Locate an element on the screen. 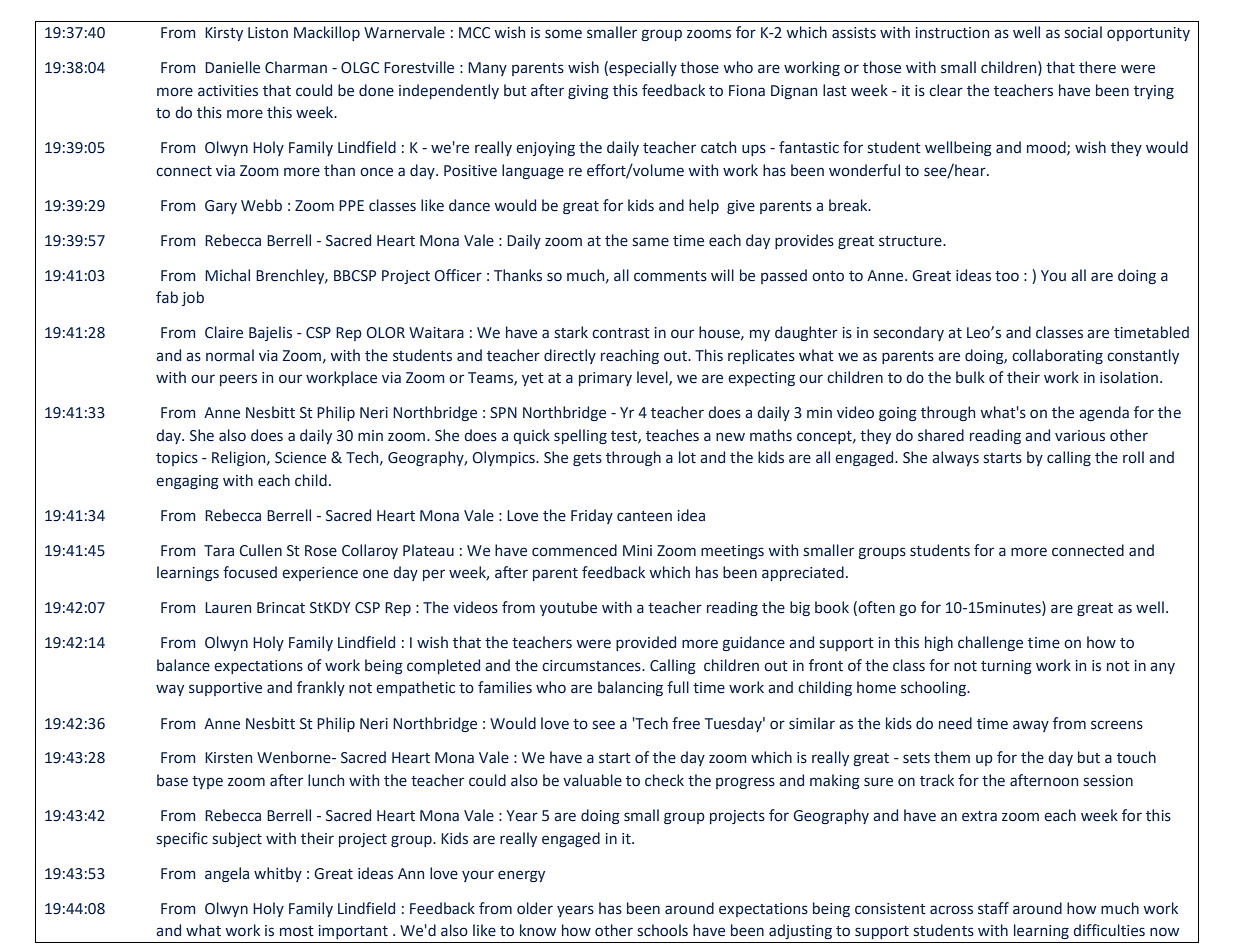  Lauren is located at coordinates (228, 608).
